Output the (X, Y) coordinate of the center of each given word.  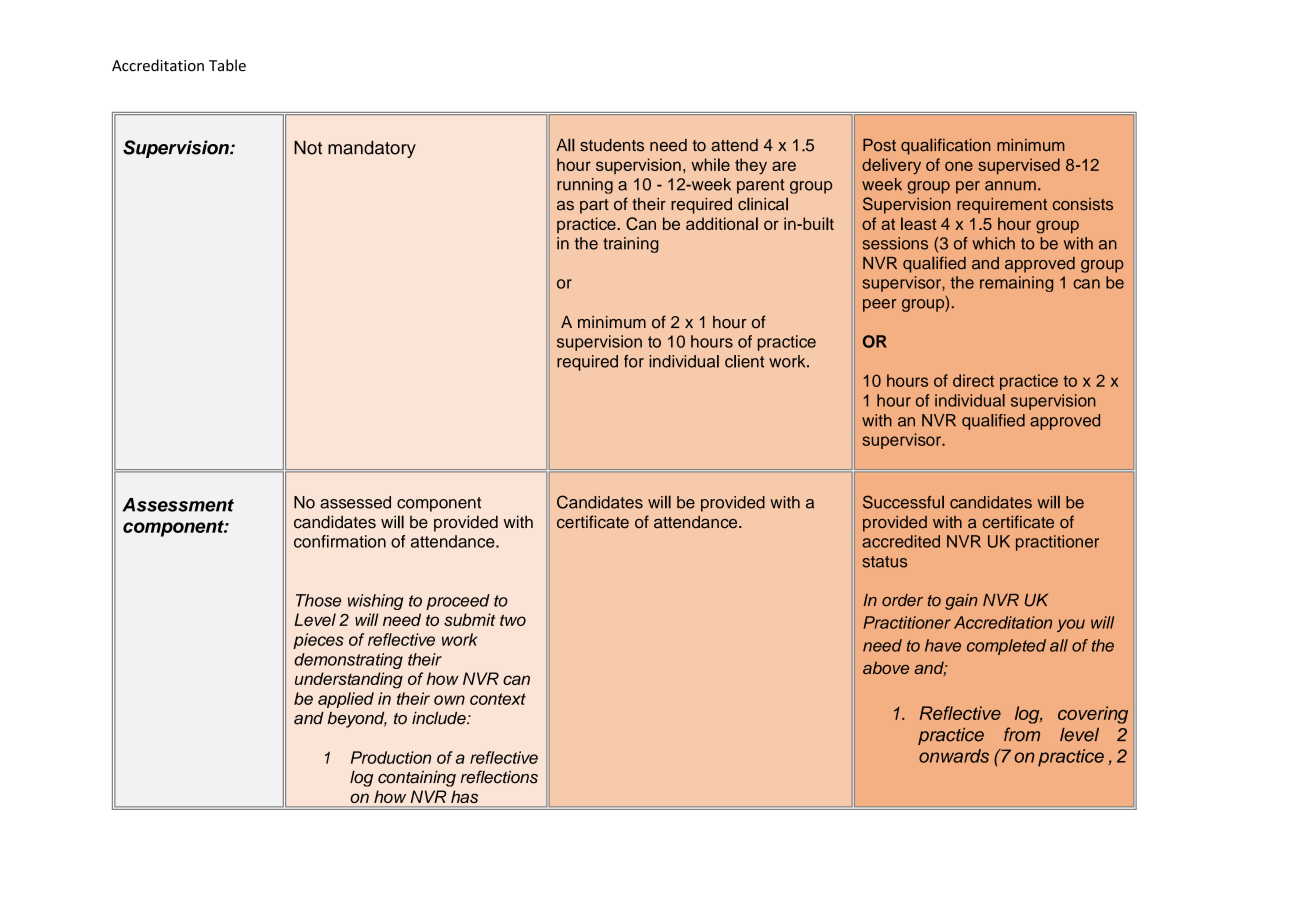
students (612, 145)
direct (973, 380)
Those (318, 600)
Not (308, 147)
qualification (946, 146)
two (513, 620)
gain (961, 602)
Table (227, 65)
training (631, 245)
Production (391, 757)
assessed (355, 502)
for (634, 361)
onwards (954, 756)
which (993, 243)
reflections (499, 777)
